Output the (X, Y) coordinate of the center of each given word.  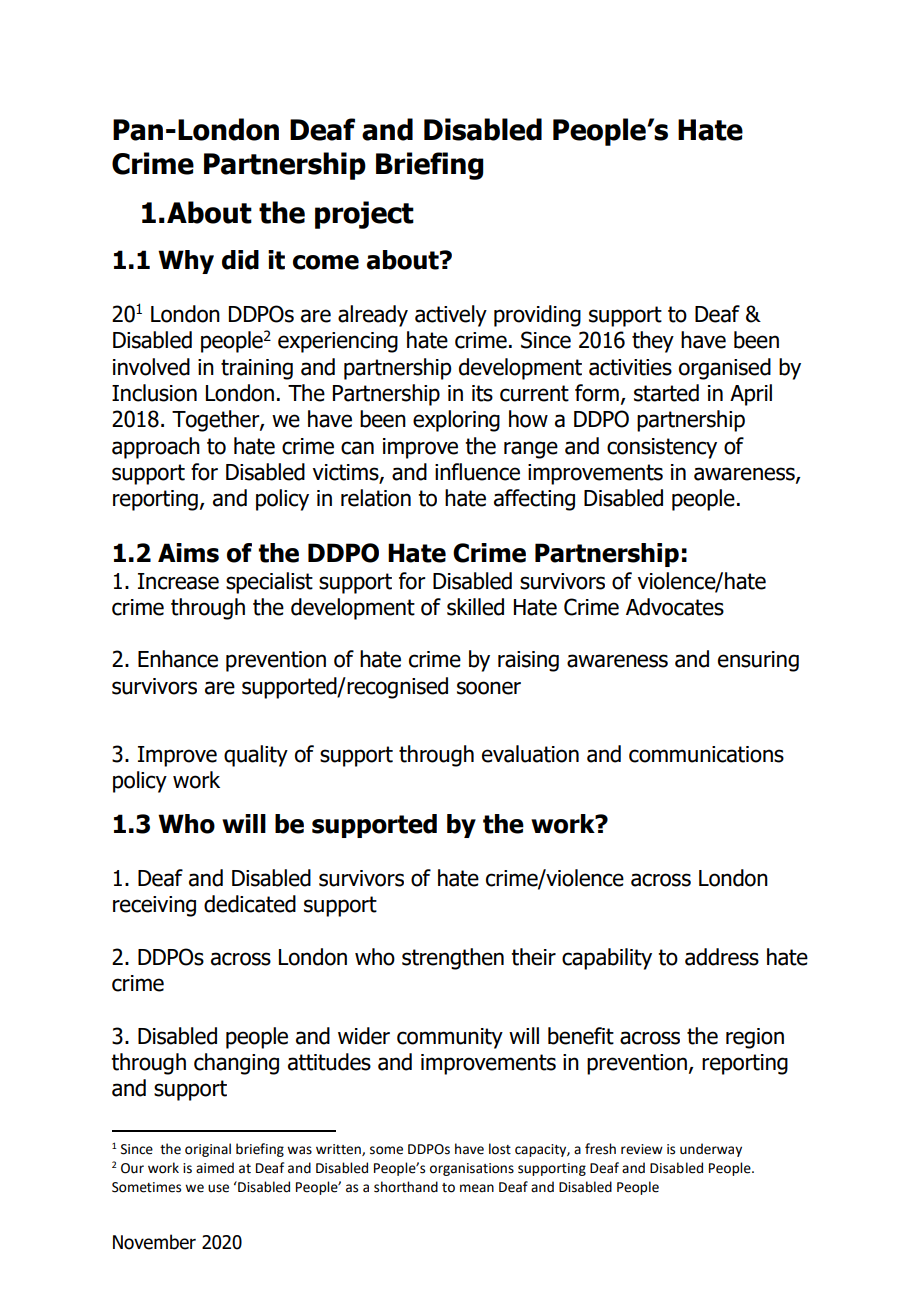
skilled (475, 607)
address (722, 957)
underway (711, 1150)
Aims (188, 553)
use (218, 1188)
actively (451, 316)
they (653, 342)
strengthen (453, 959)
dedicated (250, 904)
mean (477, 1188)
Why (186, 262)
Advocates (675, 607)
